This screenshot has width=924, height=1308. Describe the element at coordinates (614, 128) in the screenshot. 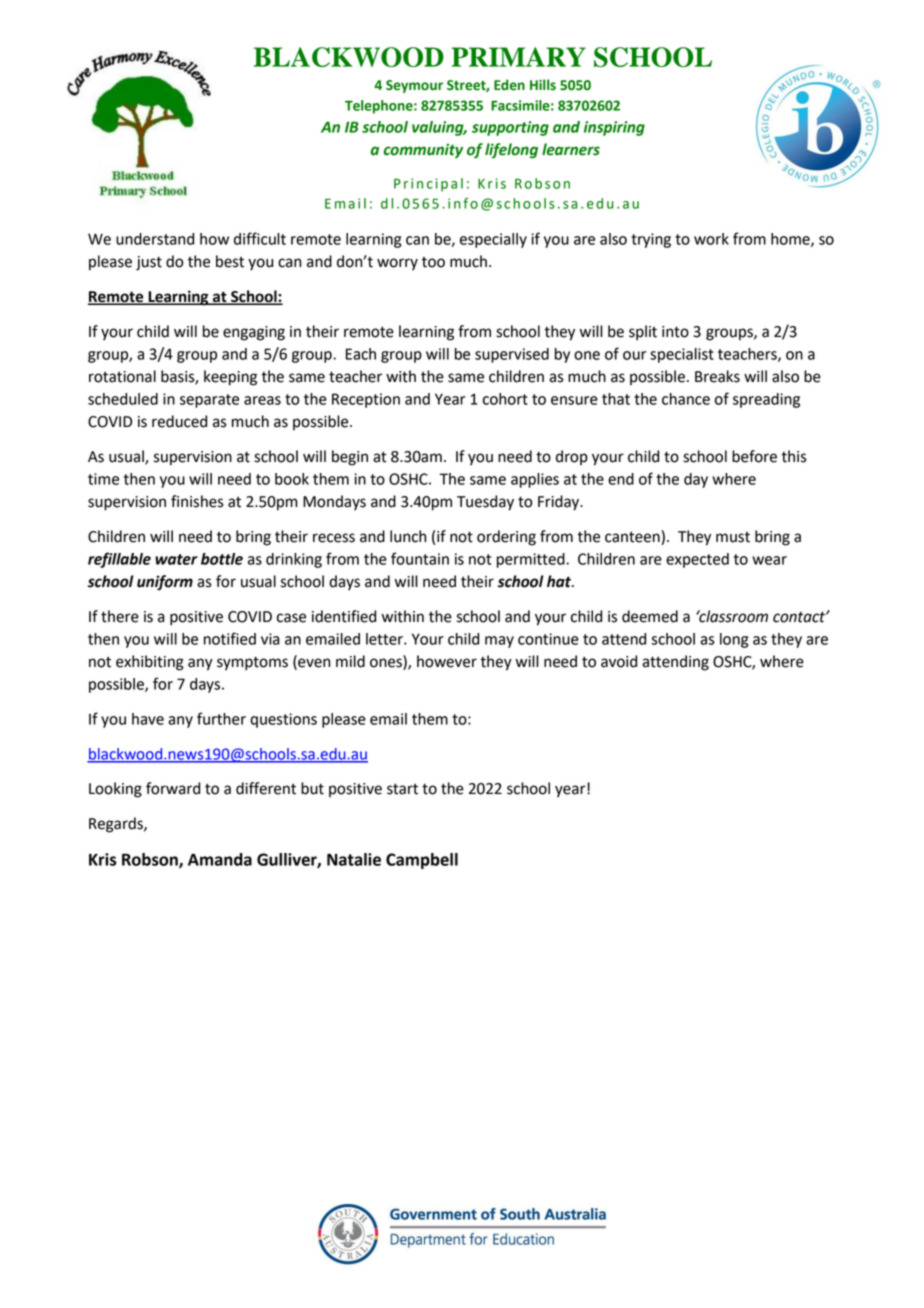

I see `inspiring` at that location.
